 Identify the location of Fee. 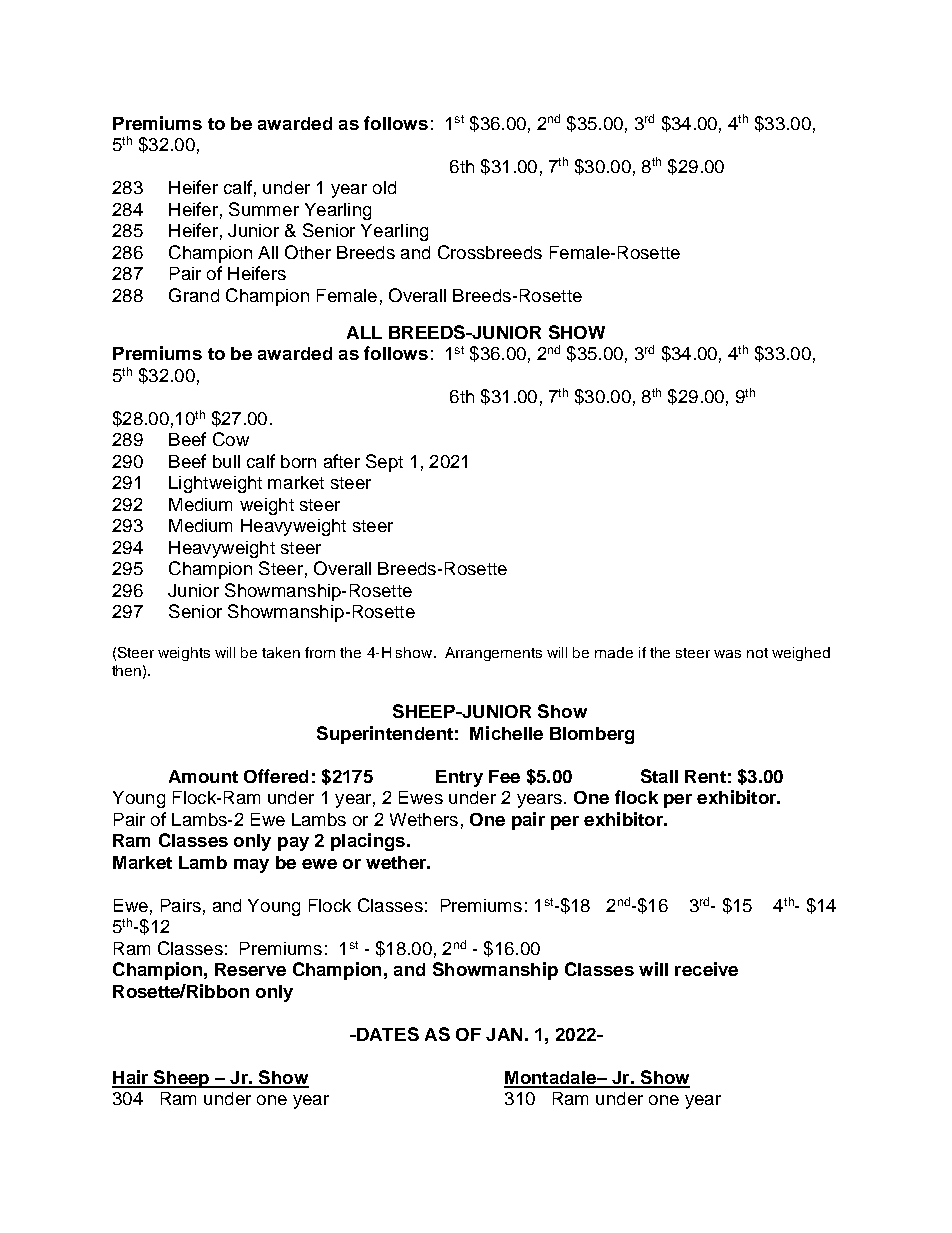
(504, 776).
